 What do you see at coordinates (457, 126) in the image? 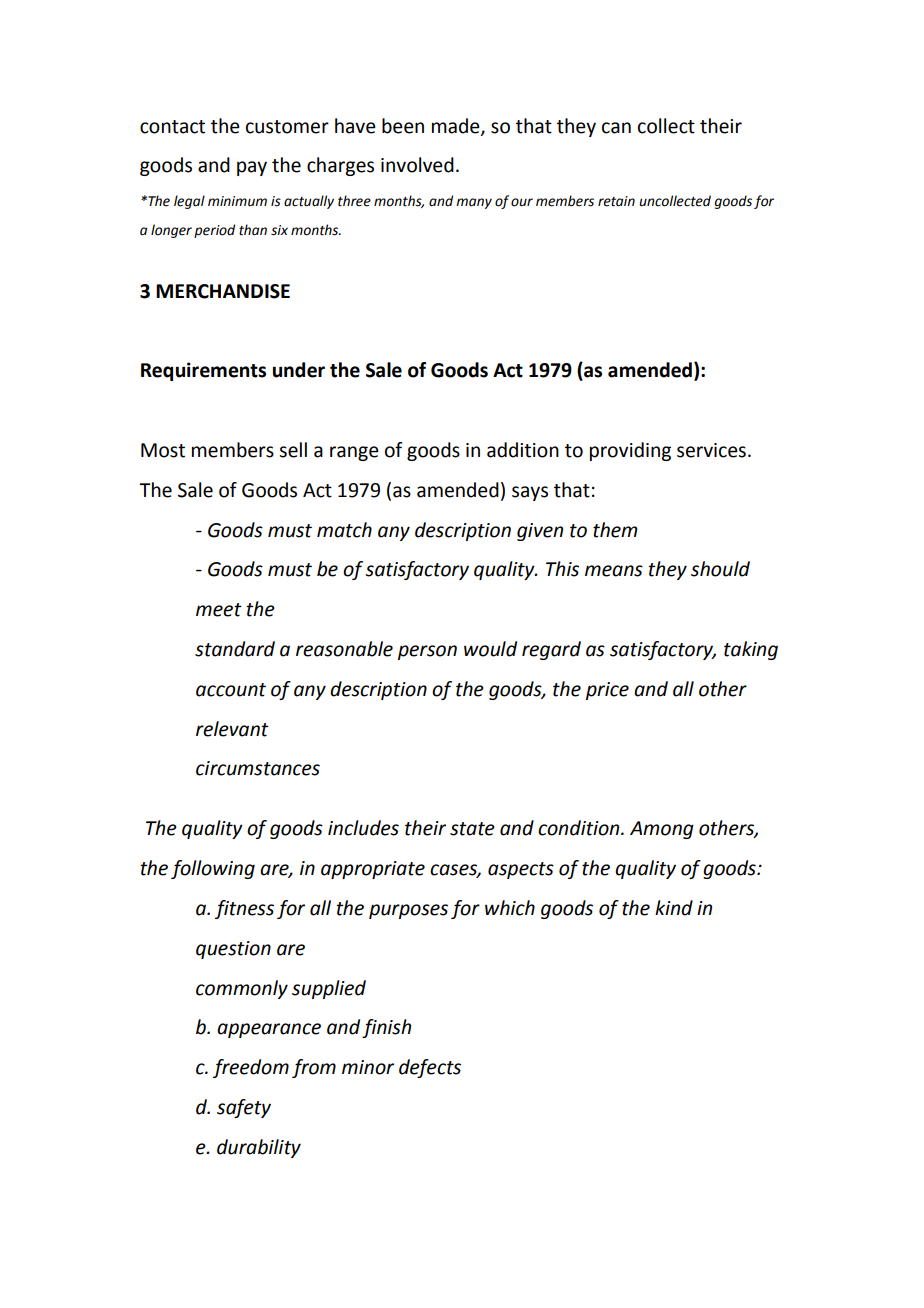
I see `made` at bounding box center [457, 126].
